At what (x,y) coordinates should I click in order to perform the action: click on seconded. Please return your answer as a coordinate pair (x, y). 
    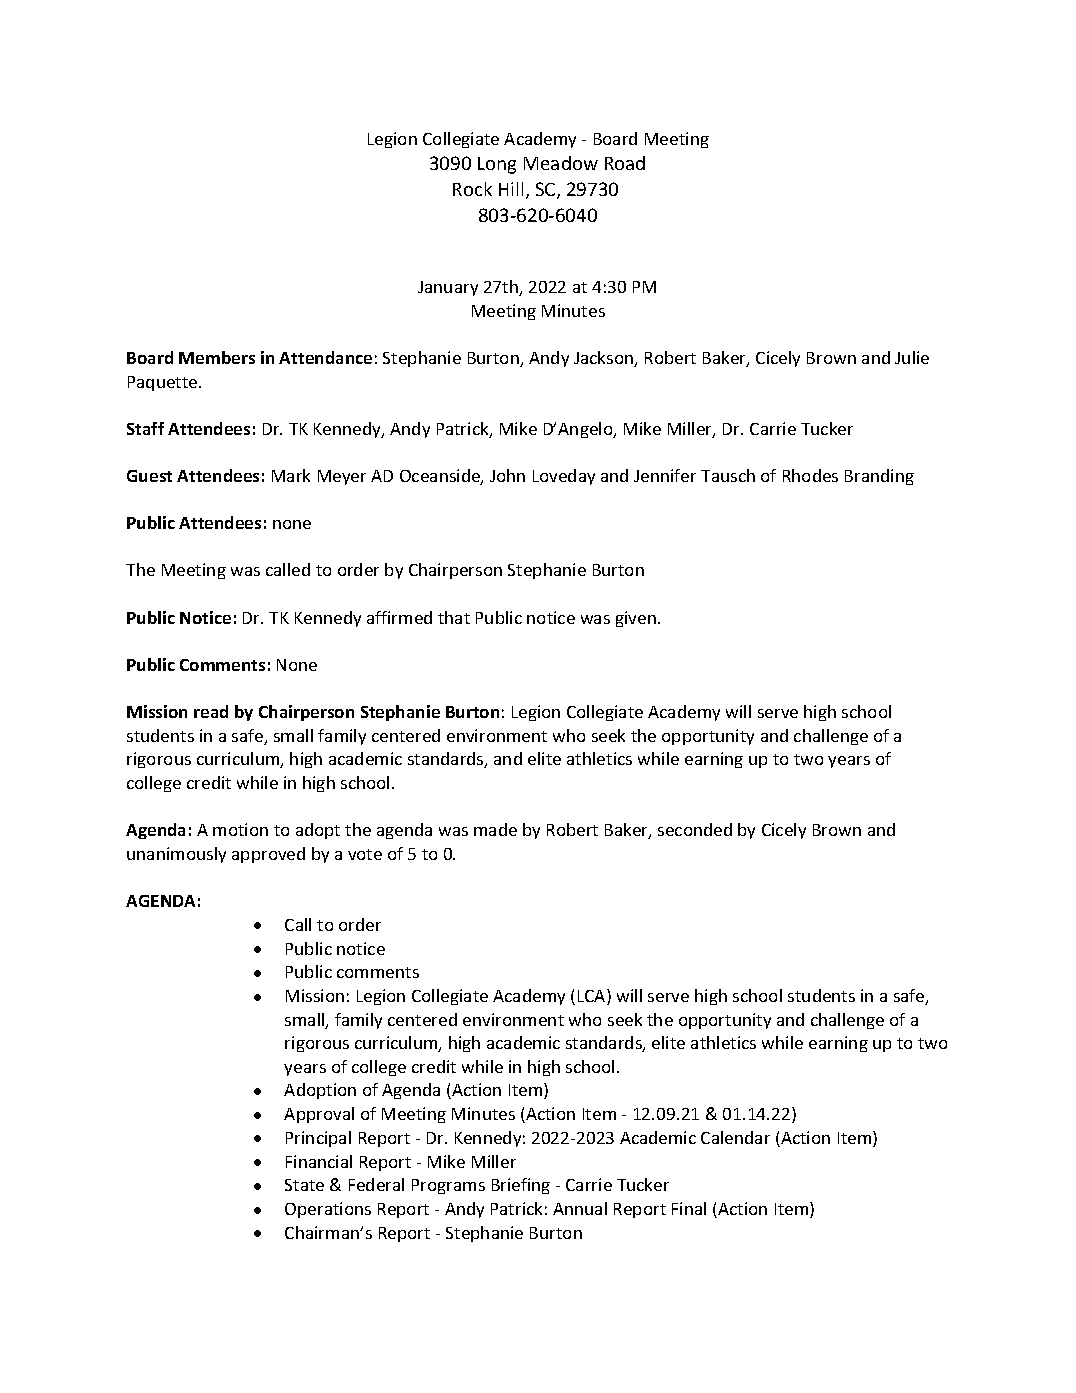
    Looking at the image, I should click on (695, 829).
